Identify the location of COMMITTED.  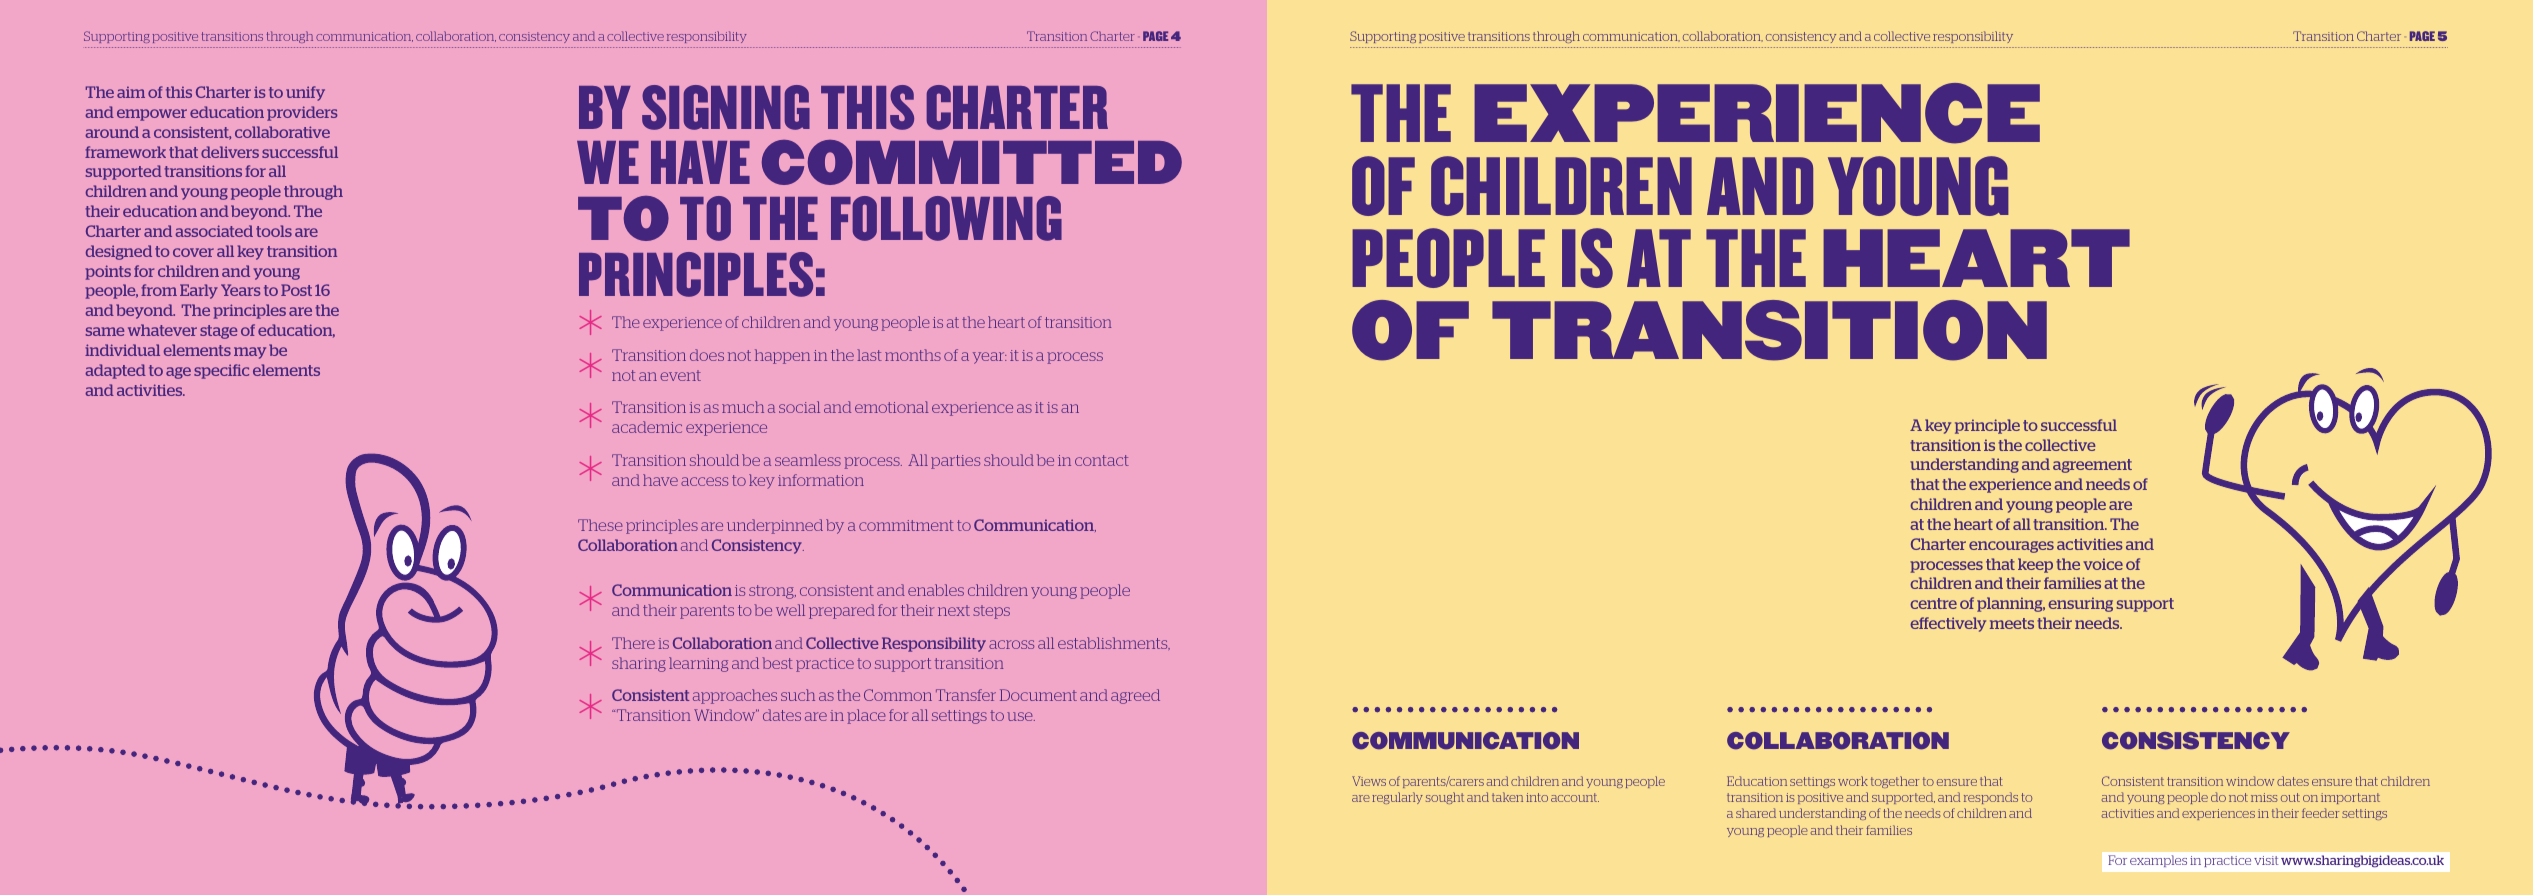
(972, 162).
